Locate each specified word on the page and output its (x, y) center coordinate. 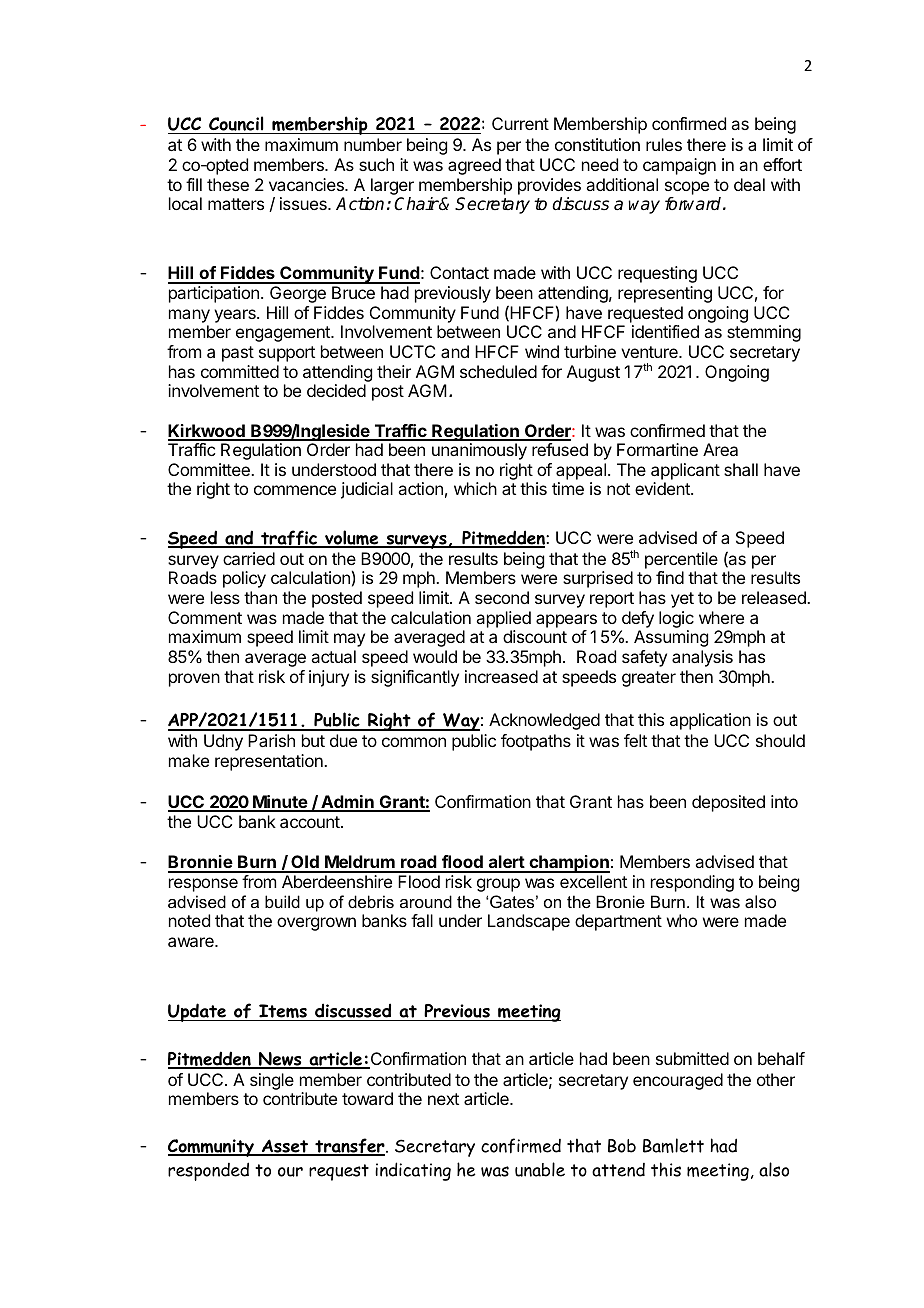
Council (236, 125)
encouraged (678, 1081)
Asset (285, 1147)
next (443, 1099)
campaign (679, 166)
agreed (474, 166)
